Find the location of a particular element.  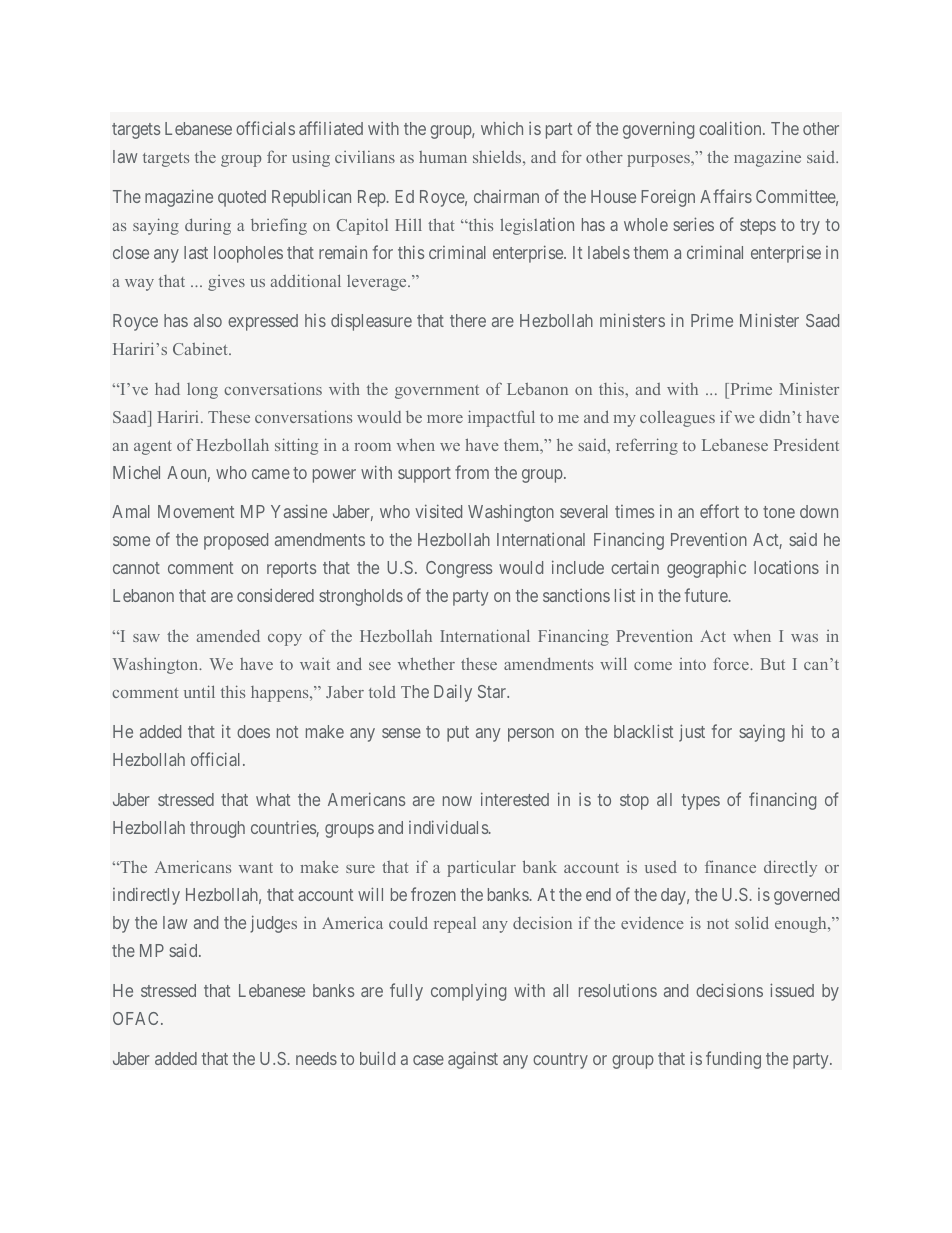

quoted is located at coordinates (242, 198).
